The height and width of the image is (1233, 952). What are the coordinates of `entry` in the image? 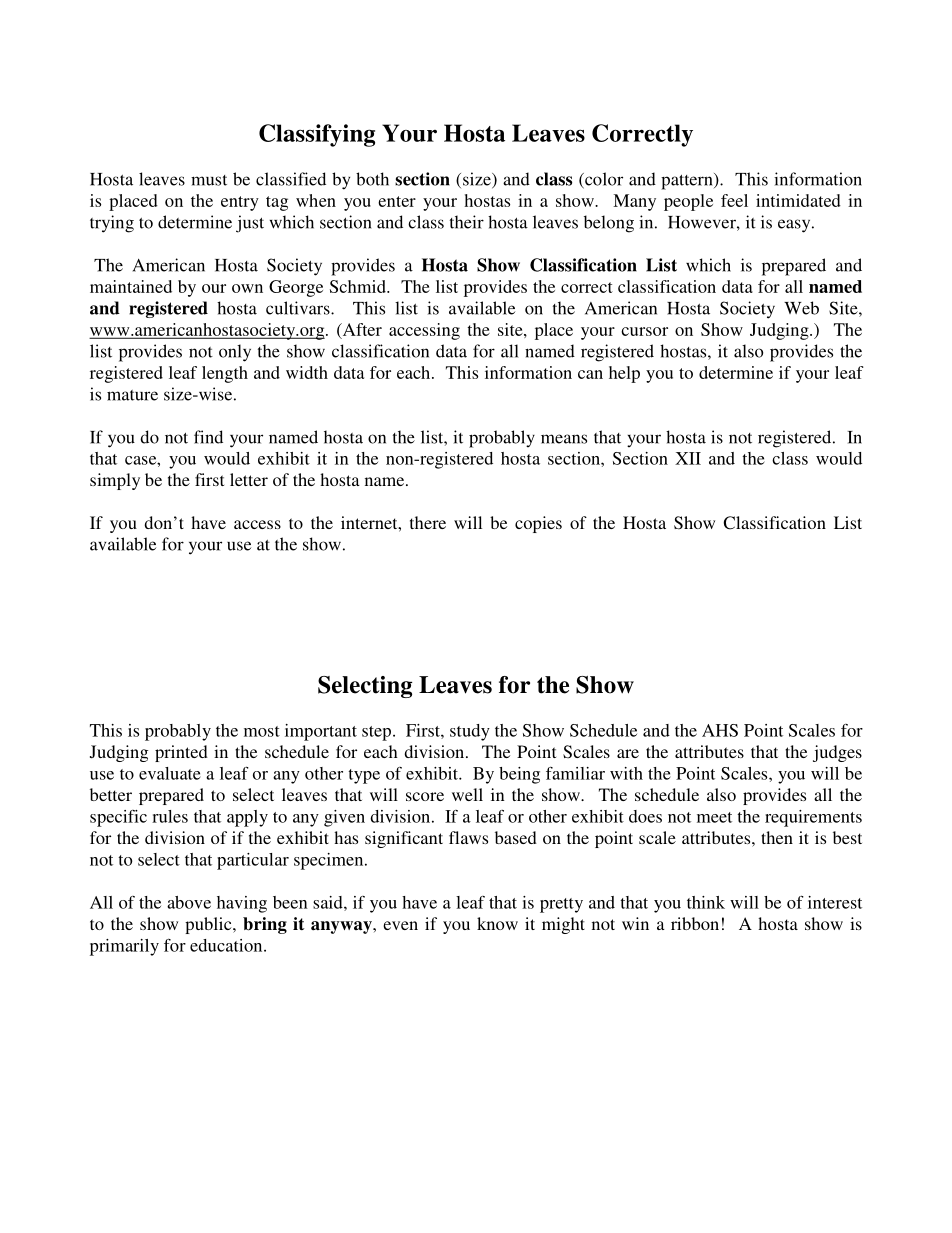 It's located at (240, 203).
